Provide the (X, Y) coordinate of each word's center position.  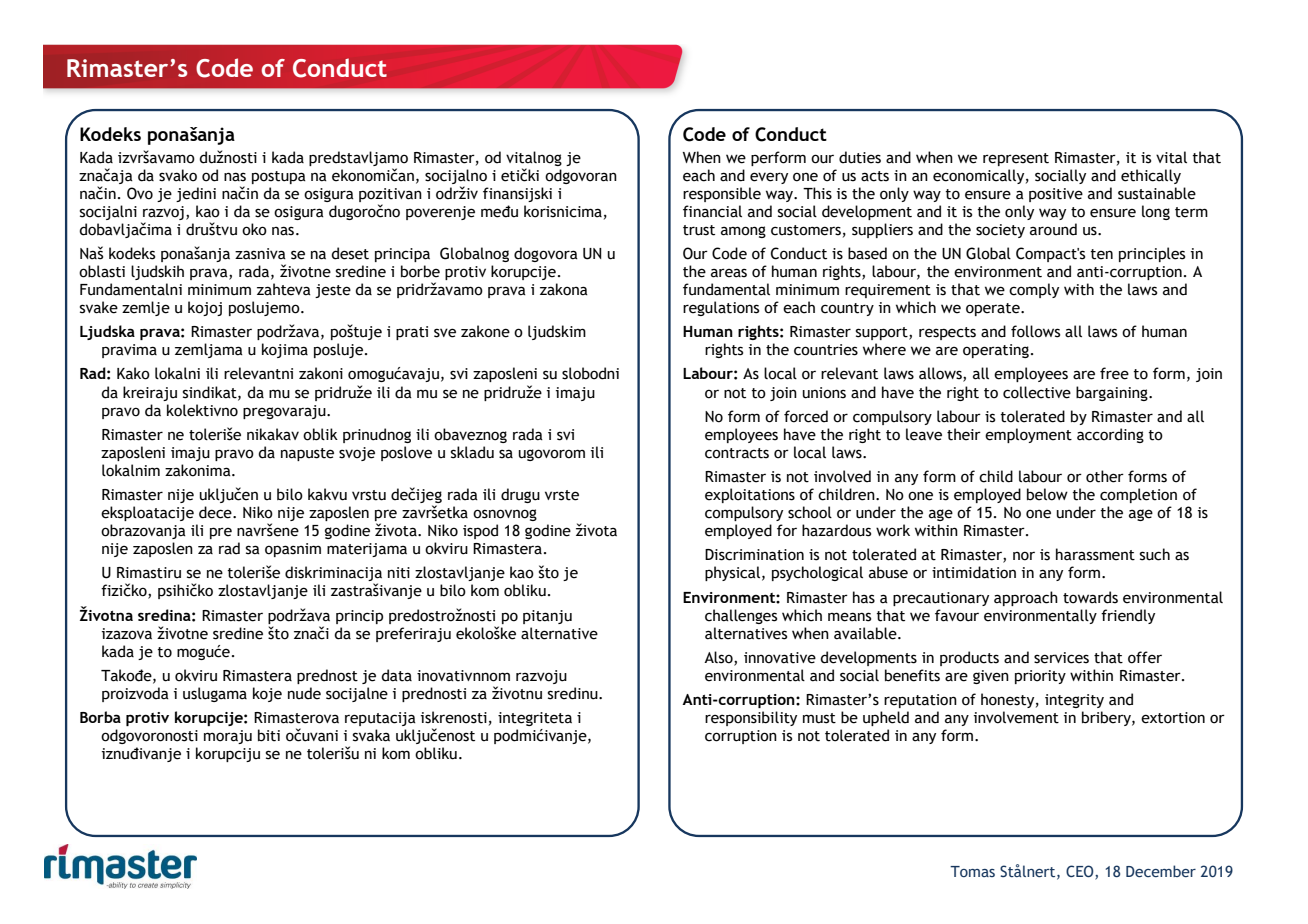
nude (304, 693)
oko (254, 229)
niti (399, 573)
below (1047, 494)
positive (1056, 195)
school (810, 512)
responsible (722, 194)
